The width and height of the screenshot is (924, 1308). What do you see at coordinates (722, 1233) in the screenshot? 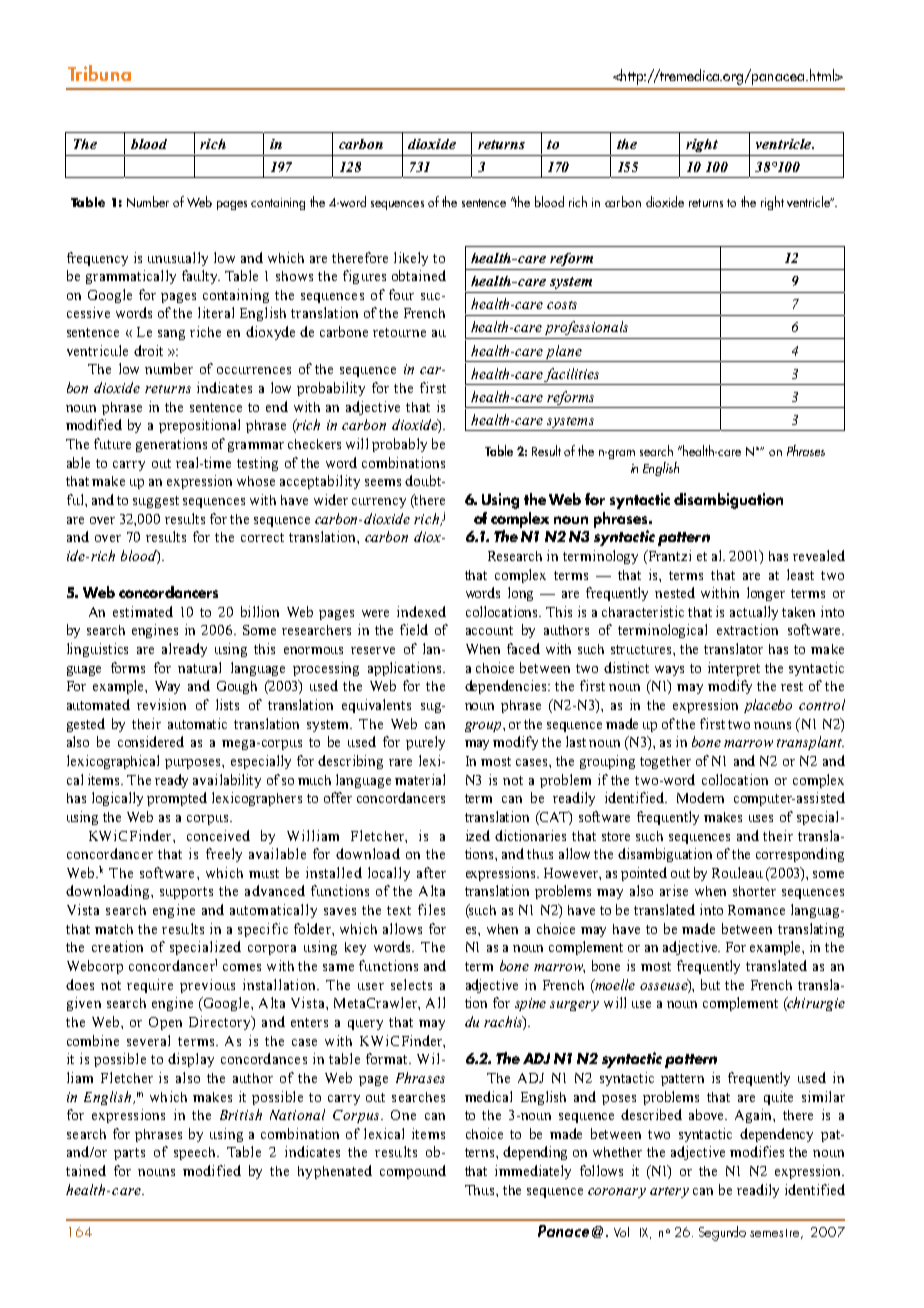
I see `Segundo` at bounding box center [722, 1233].
